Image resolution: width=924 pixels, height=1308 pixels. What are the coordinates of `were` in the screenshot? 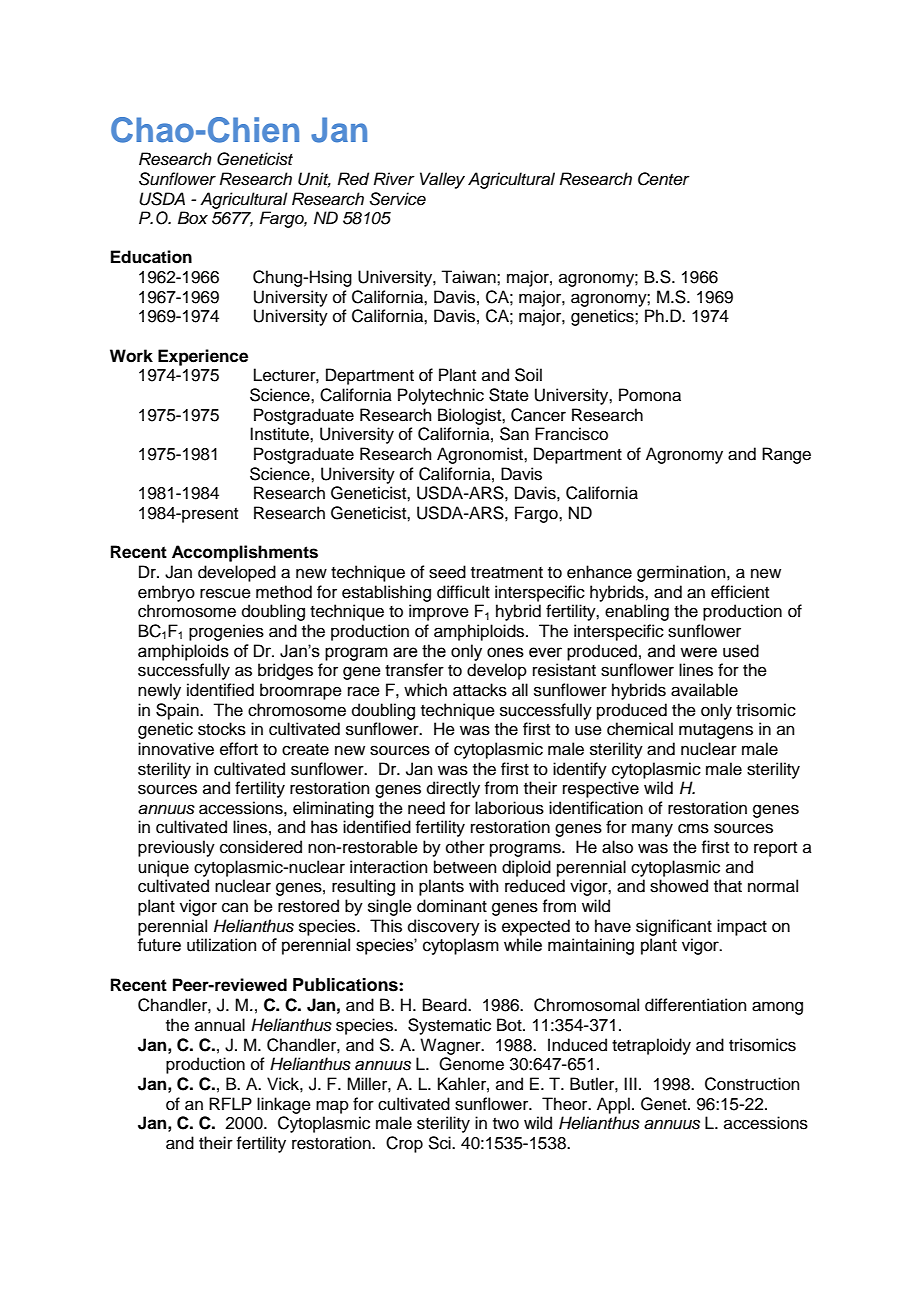 It's located at (698, 652).
